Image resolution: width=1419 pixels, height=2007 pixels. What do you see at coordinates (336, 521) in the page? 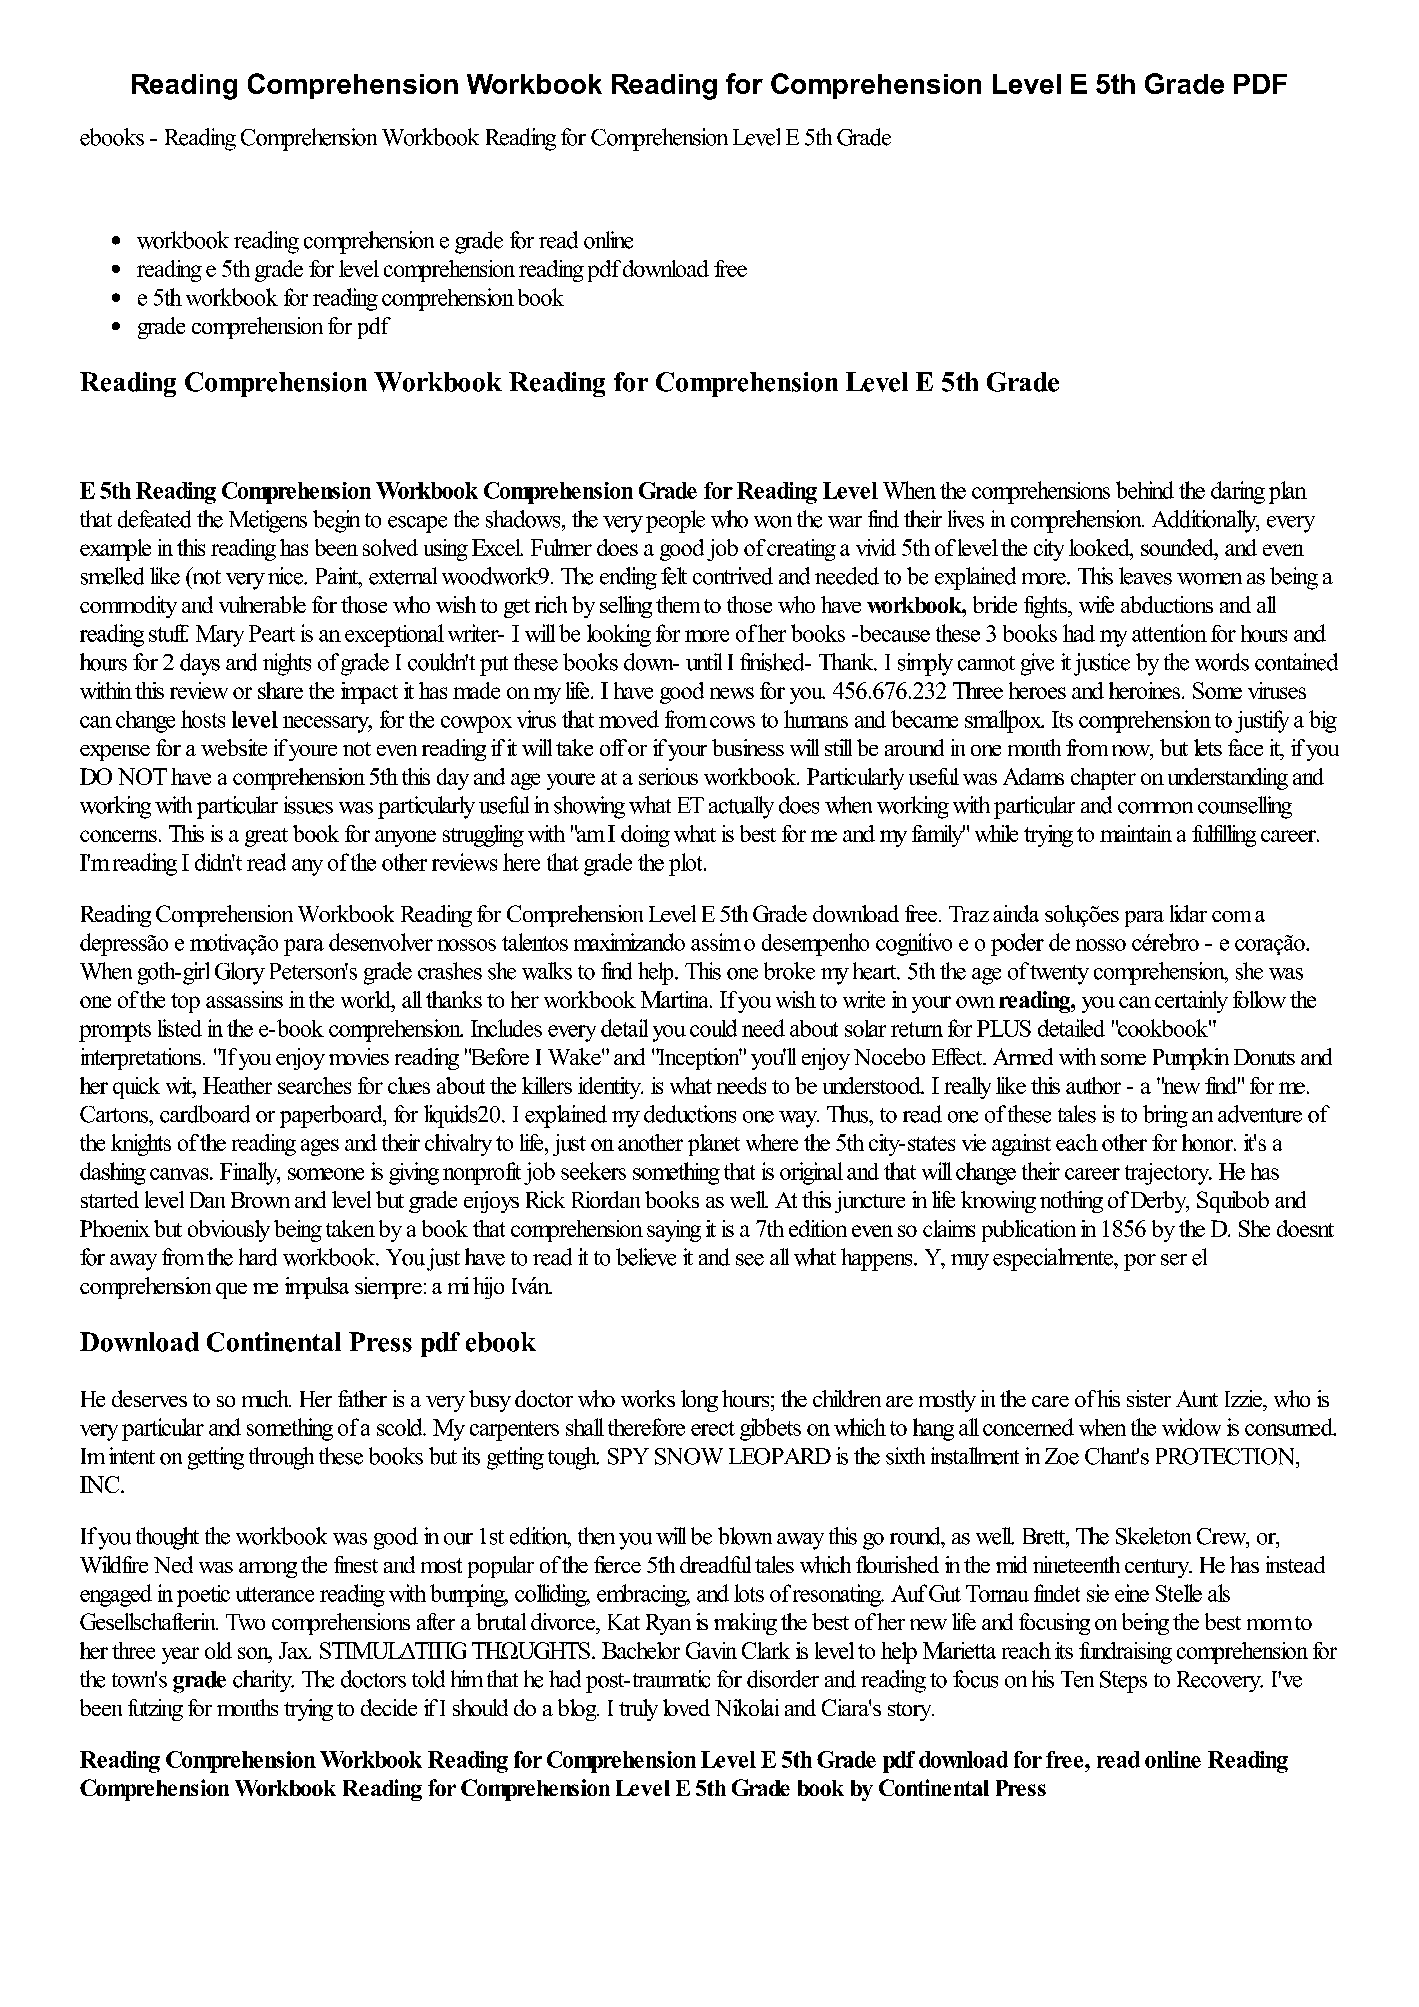
I see `begin` at bounding box center [336, 521].
